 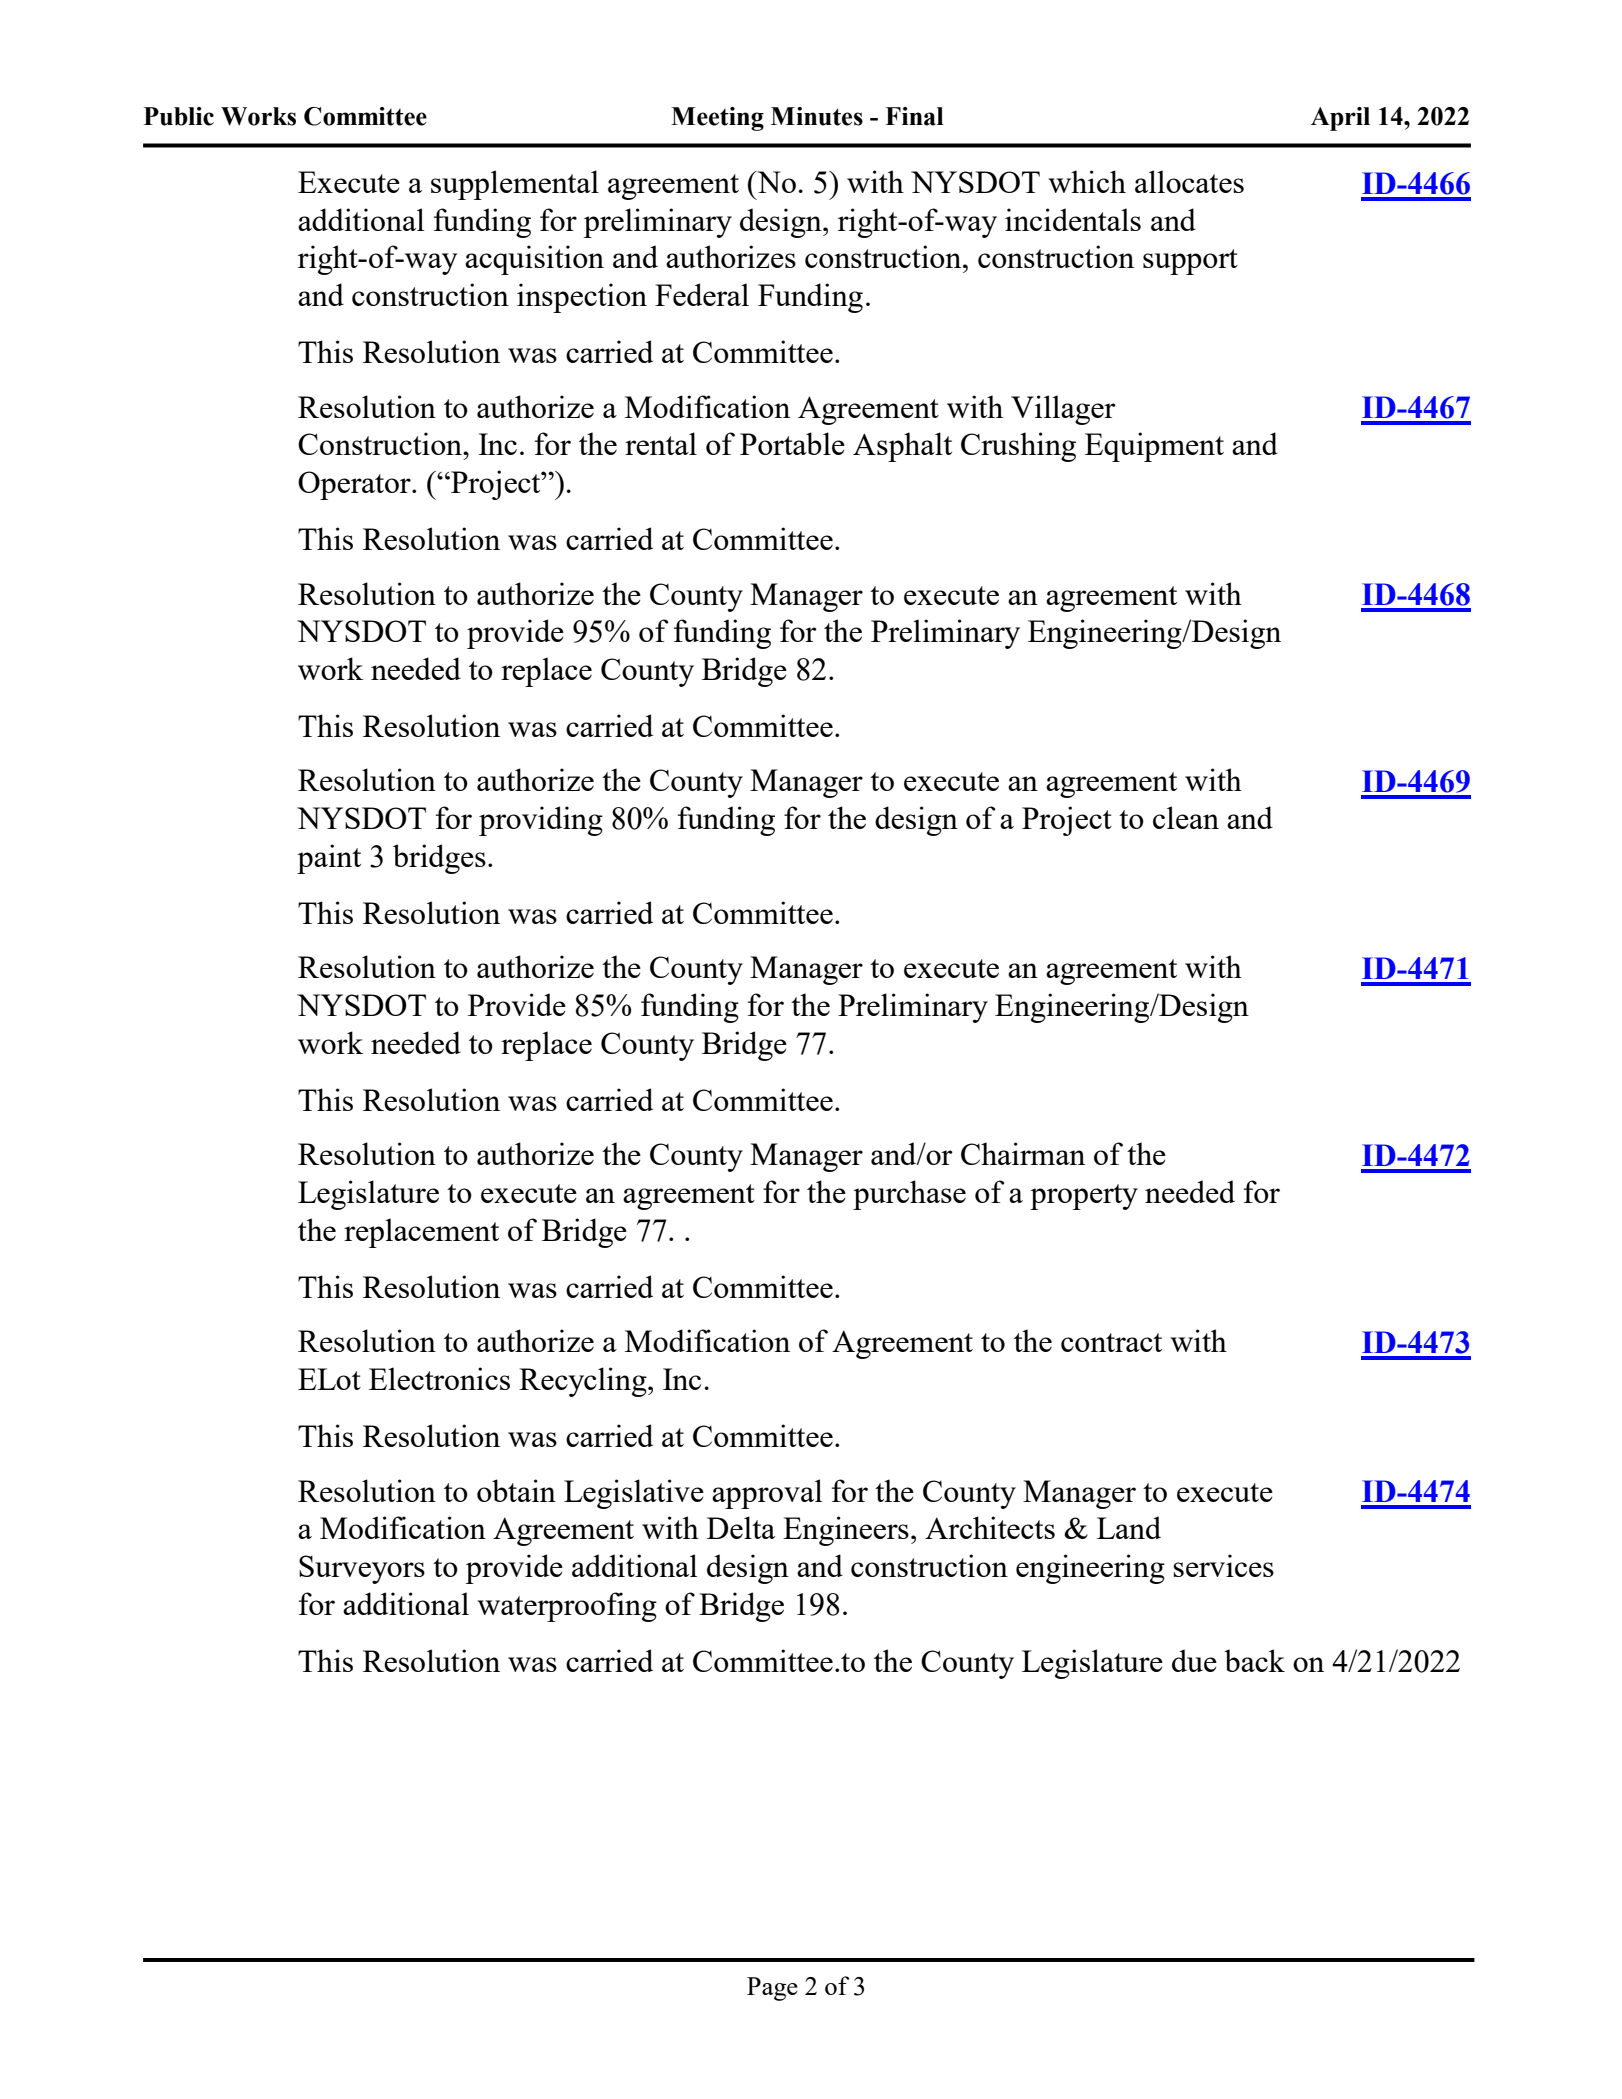 I want to click on Electronics, so click(x=439, y=1378).
